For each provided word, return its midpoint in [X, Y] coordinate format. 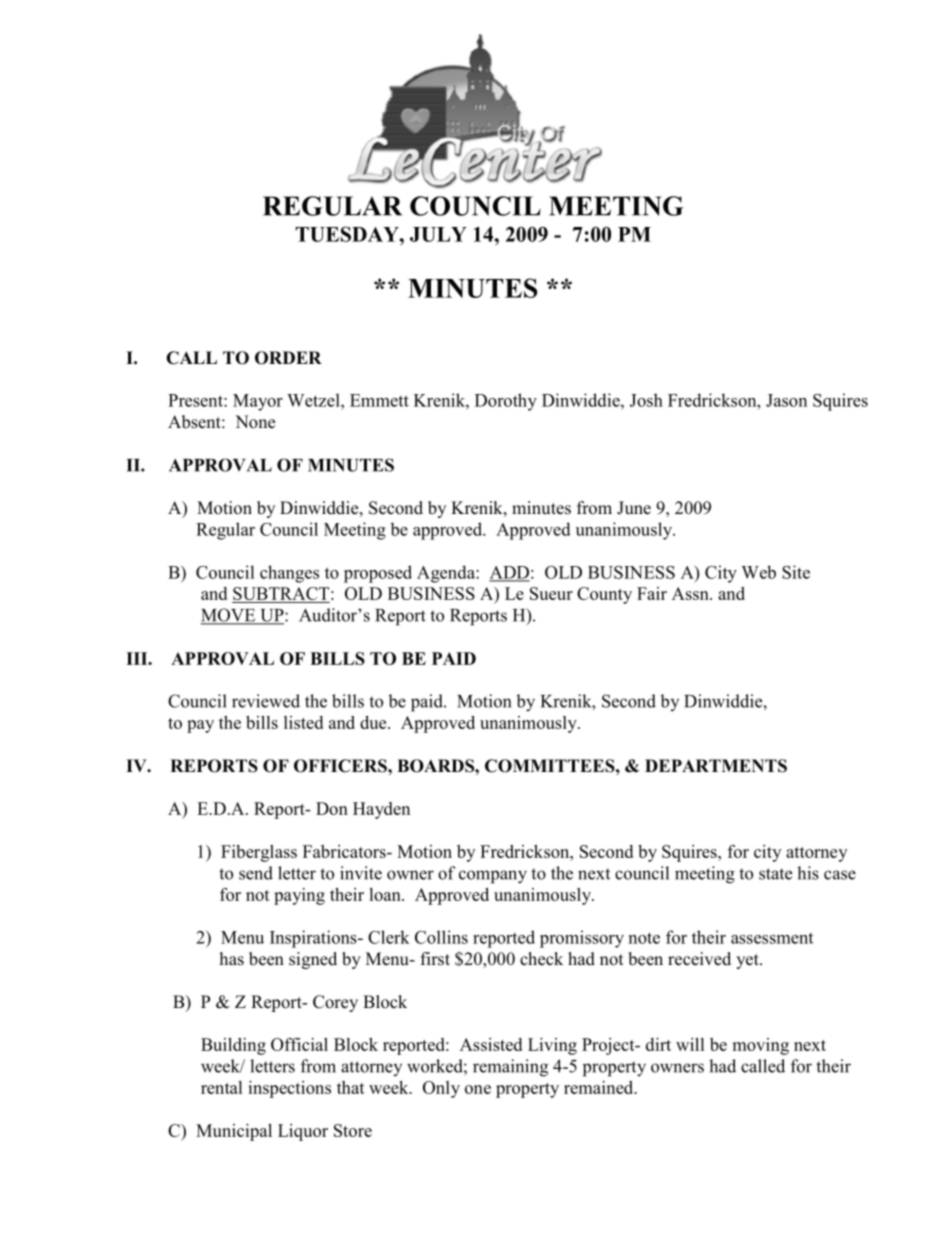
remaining [510, 1068]
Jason [786, 400]
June [634, 508]
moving [760, 1046]
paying [299, 896]
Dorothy [506, 402]
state [775, 874]
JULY [438, 234]
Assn [691, 593]
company [493, 877]
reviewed [266, 701]
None [255, 422]
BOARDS [436, 766]
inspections [289, 1089]
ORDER [288, 358]
